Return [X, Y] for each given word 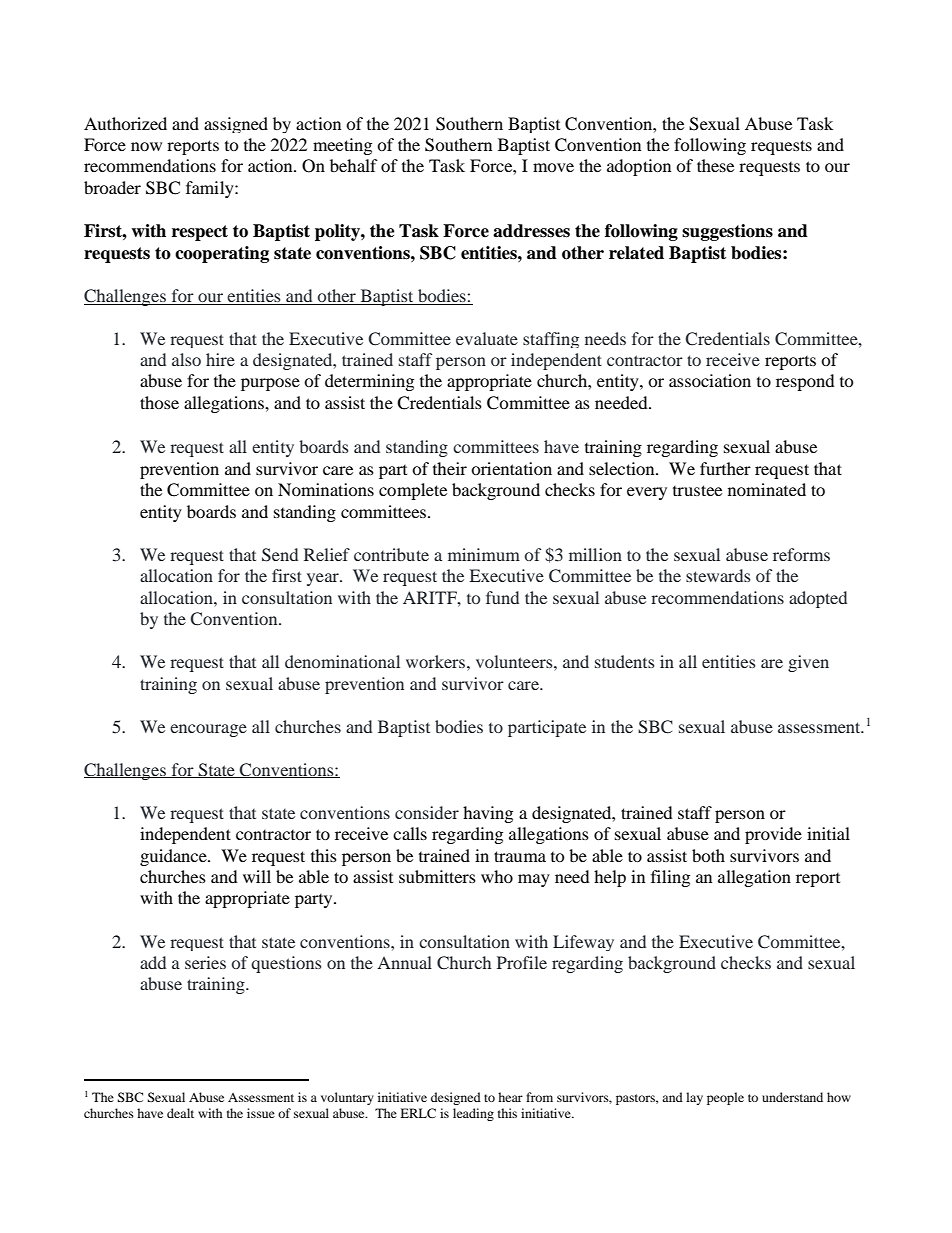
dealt [180, 1113]
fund [502, 597]
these [715, 165]
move [553, 167]
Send [280, 555]
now [146, 146]
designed [456, 1098]
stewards [718, 575]
